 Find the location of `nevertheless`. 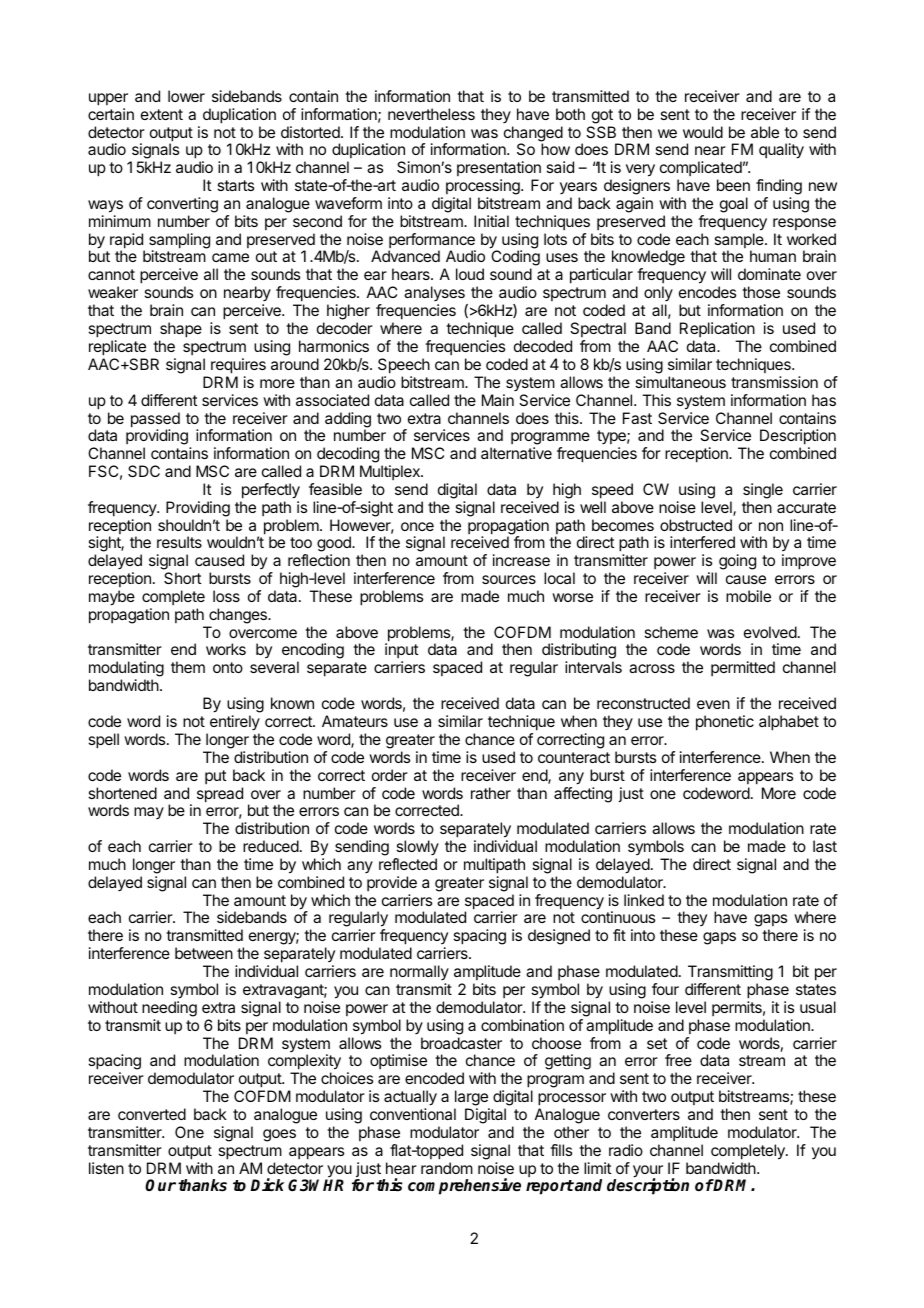

nevertheless is located at coordinates (431, 114).
